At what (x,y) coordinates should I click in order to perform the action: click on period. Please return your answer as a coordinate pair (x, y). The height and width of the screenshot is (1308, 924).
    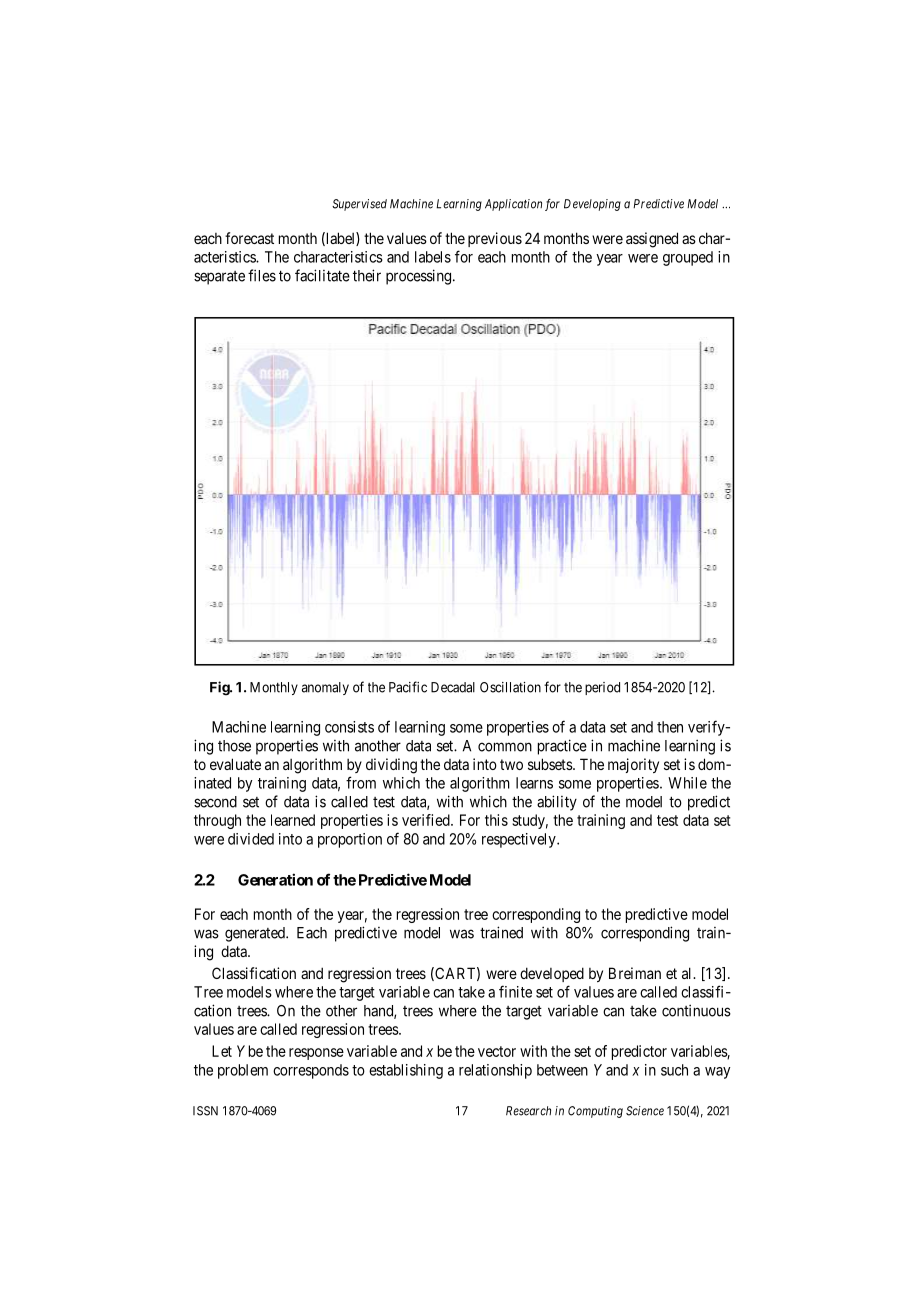
    Looking at the image, I should click on (602, 688).
